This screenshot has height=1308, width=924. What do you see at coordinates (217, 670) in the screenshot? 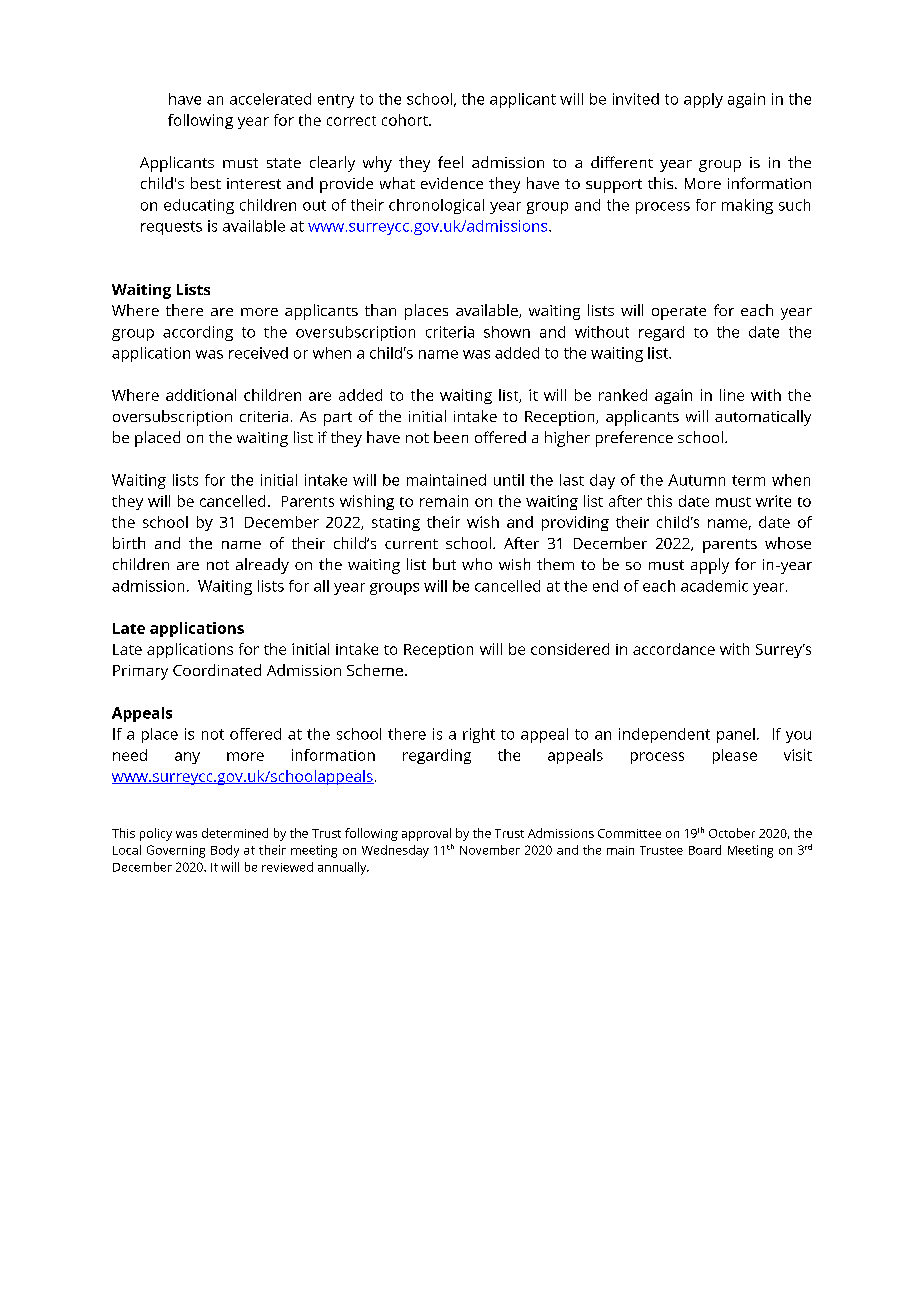
I see `Coordinated` at bounding box center [217, 670].
